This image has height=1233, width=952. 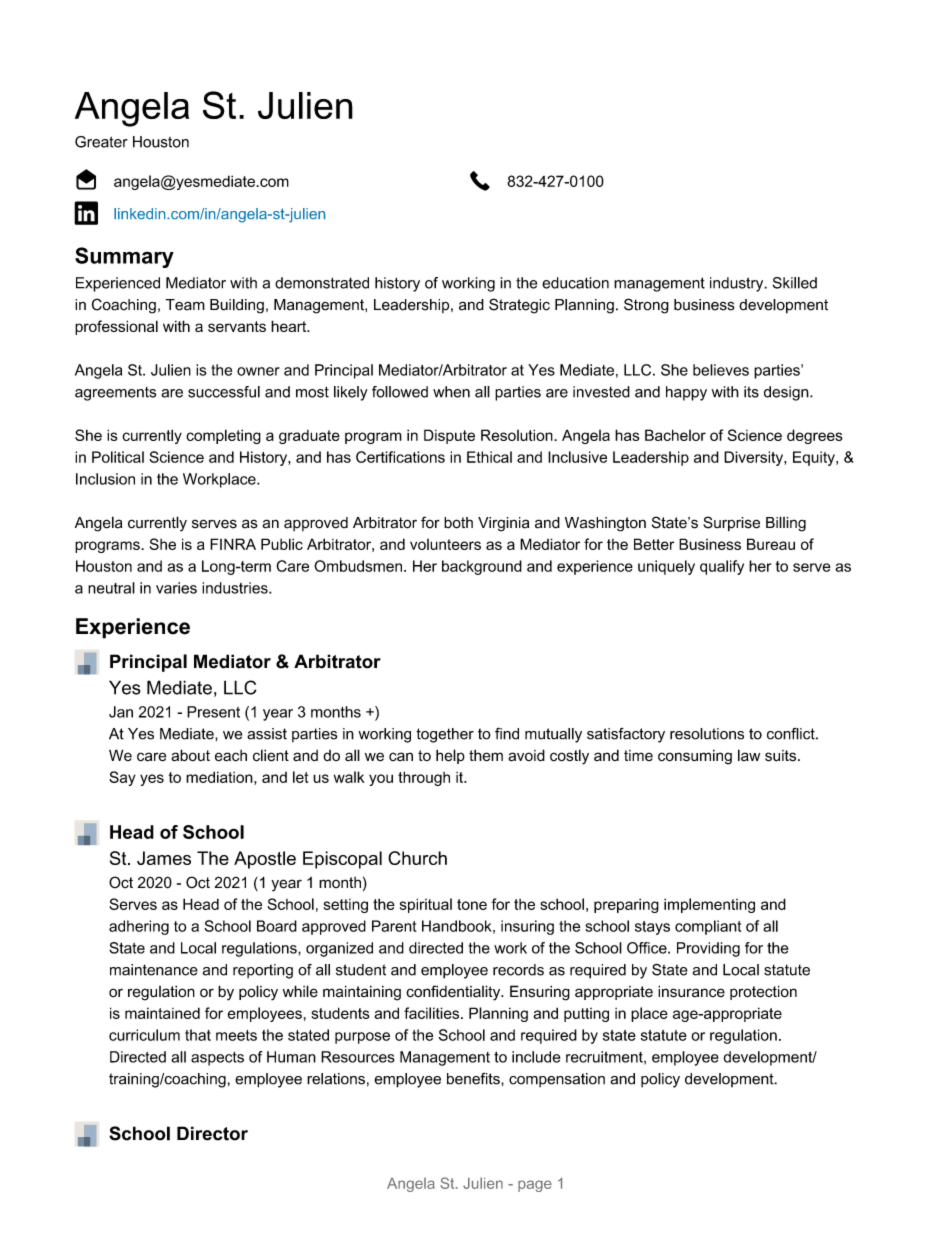 I want to click on education, so click(x=575, y=283).
